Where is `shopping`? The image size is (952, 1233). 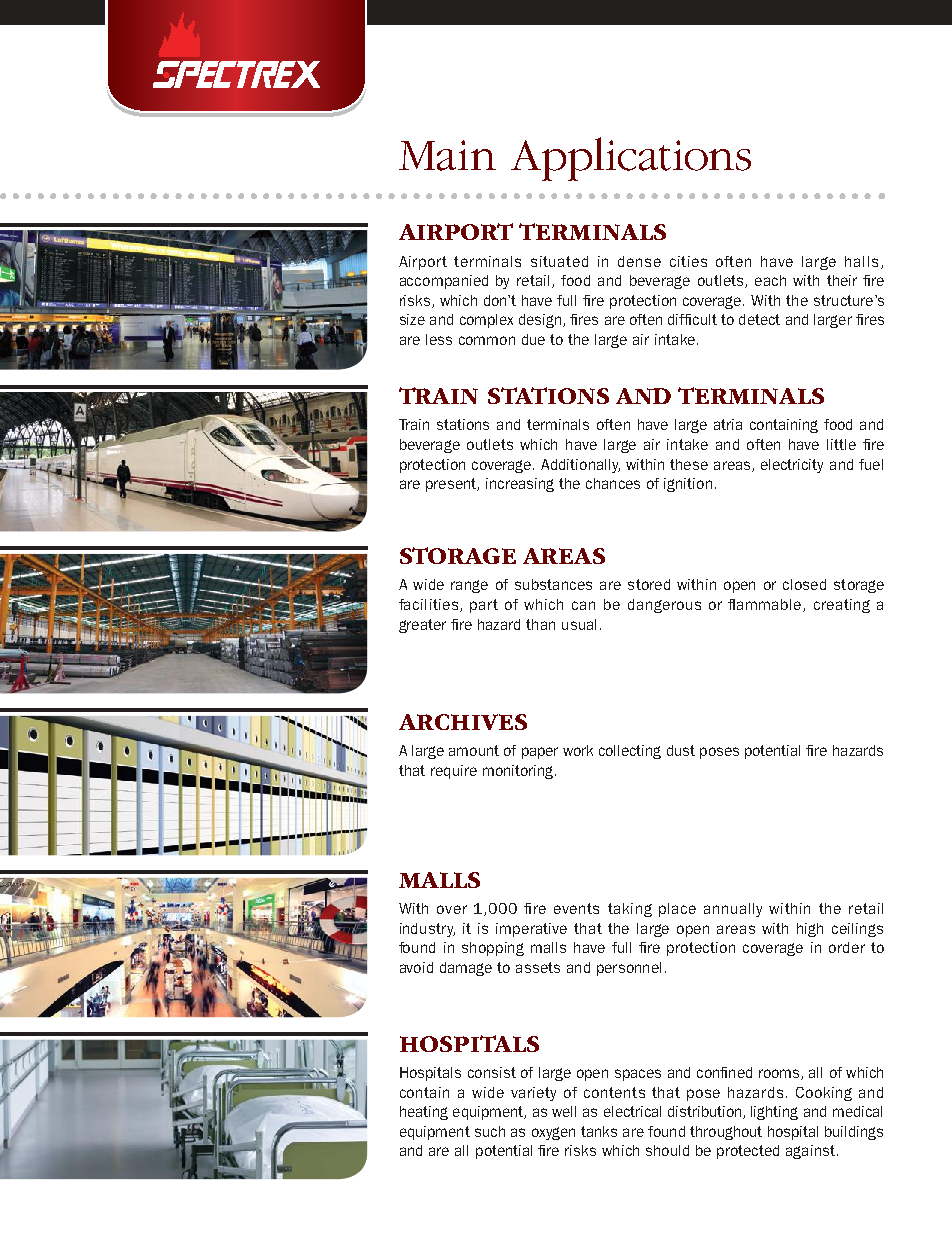 shopping is located at coordinates (493, 949).
